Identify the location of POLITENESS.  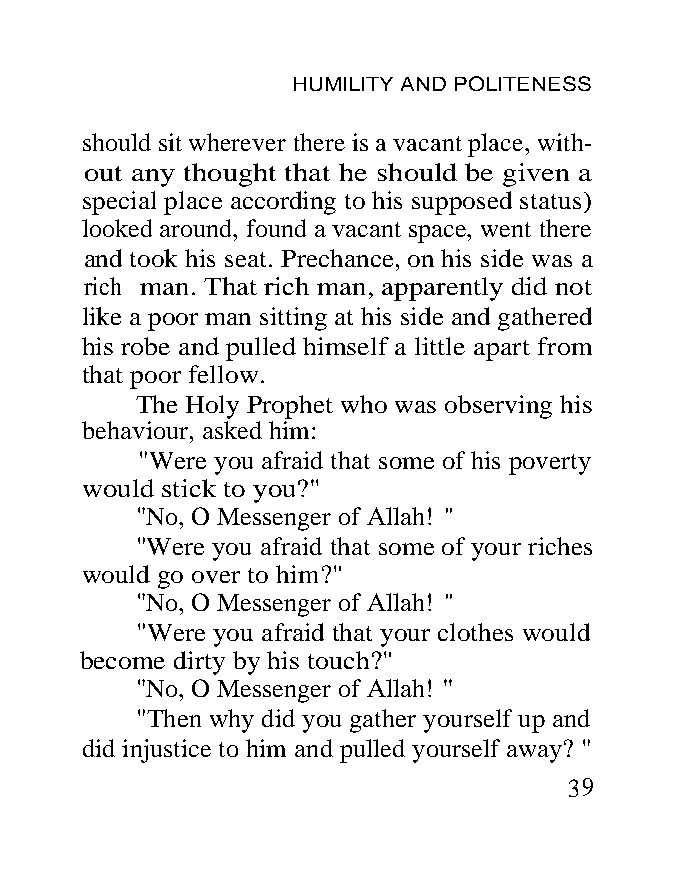
(523, 83).
